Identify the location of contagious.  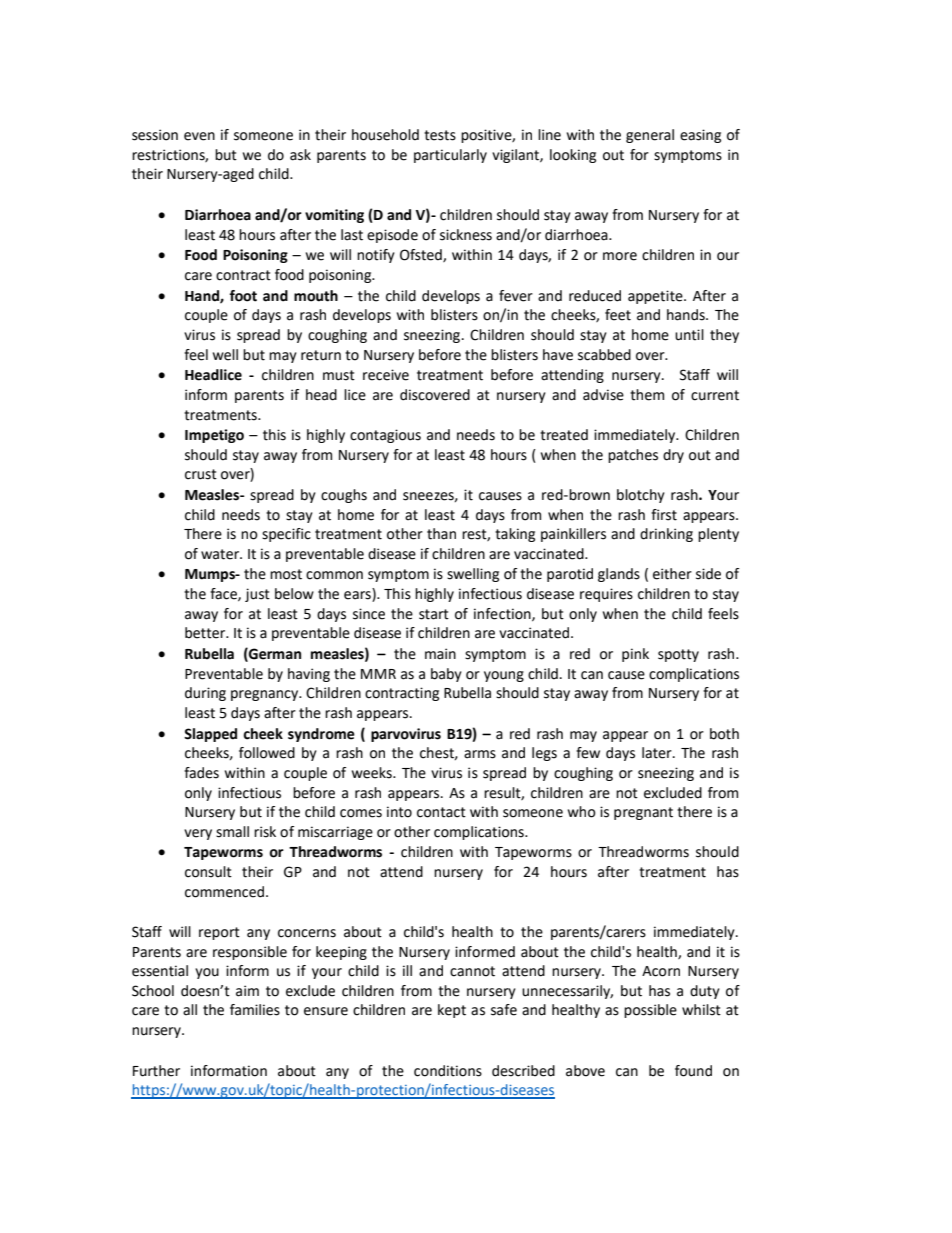
(385, 436).
